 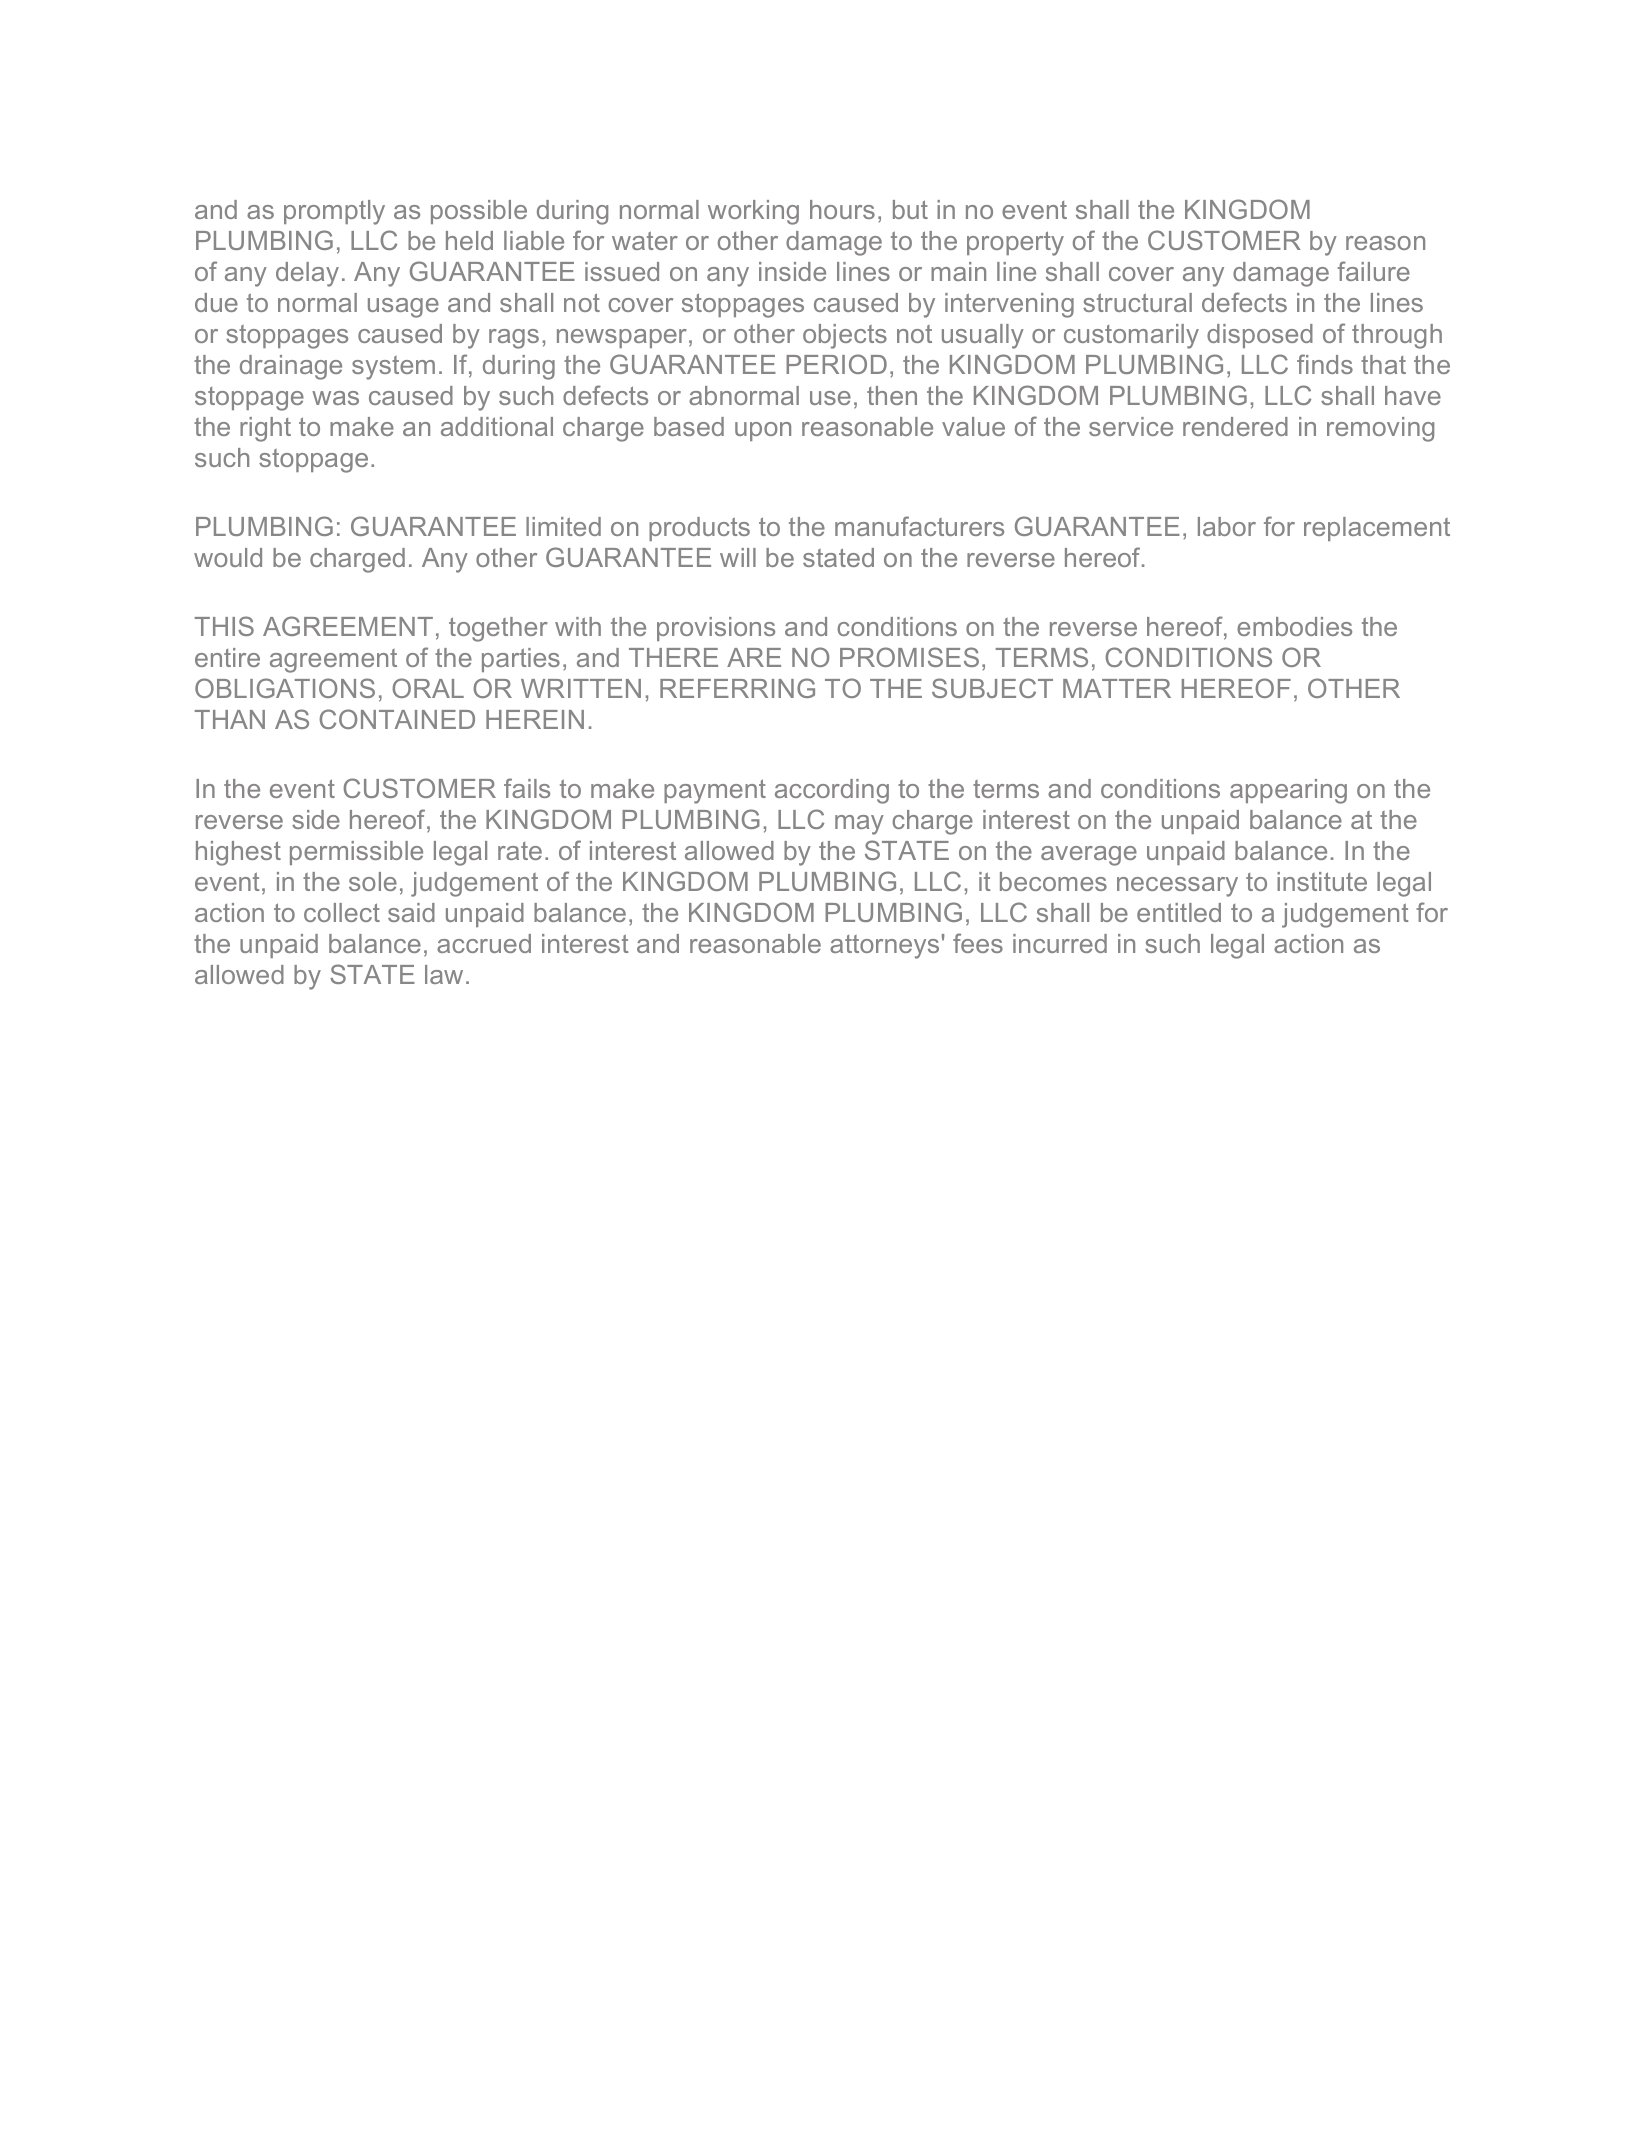 What do you see at coordinates (842, 209) in the document?
I see `hours` at bounding box center [842, 209].
